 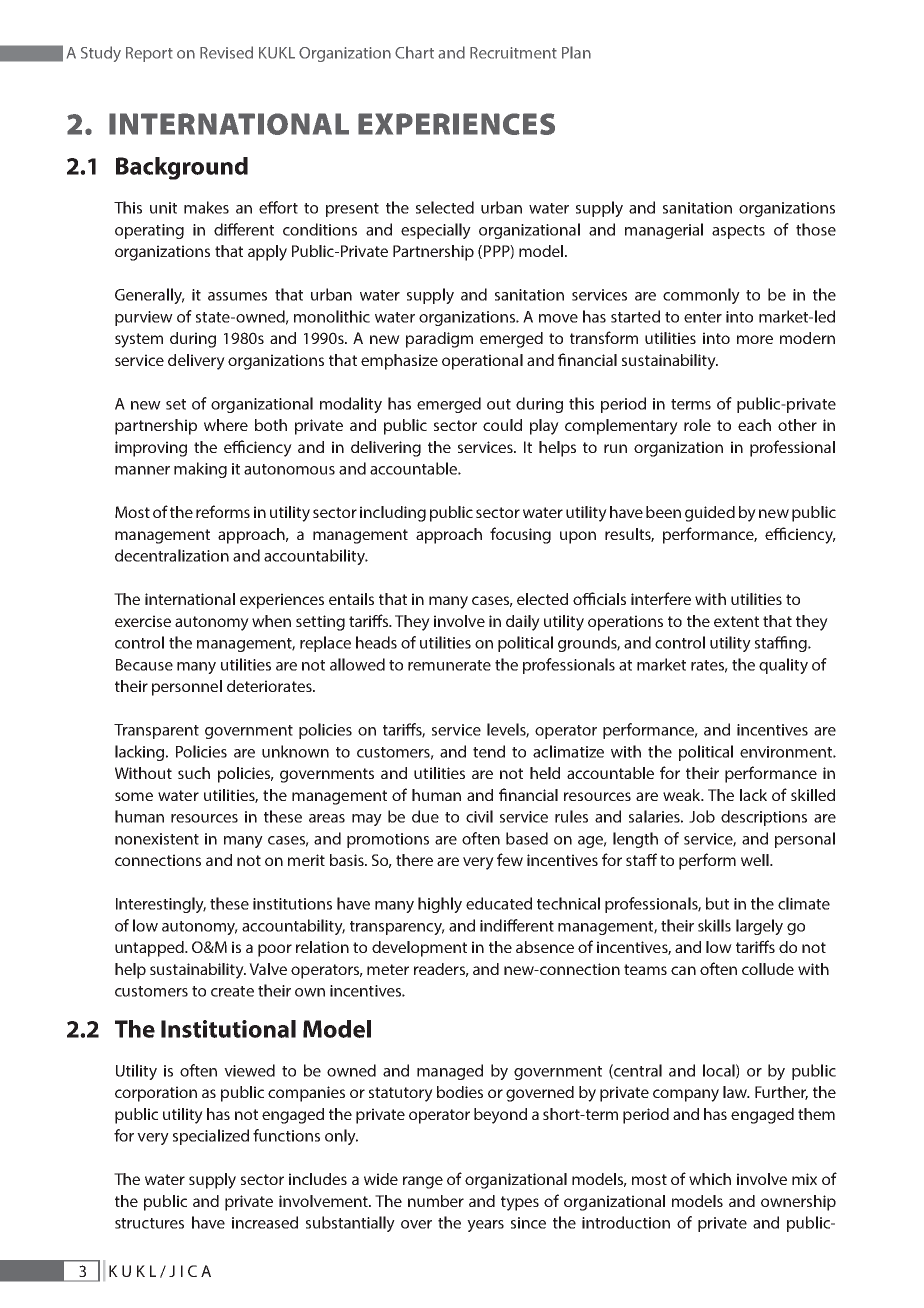 I want to click on structures, so click(x=149, y=1223).
